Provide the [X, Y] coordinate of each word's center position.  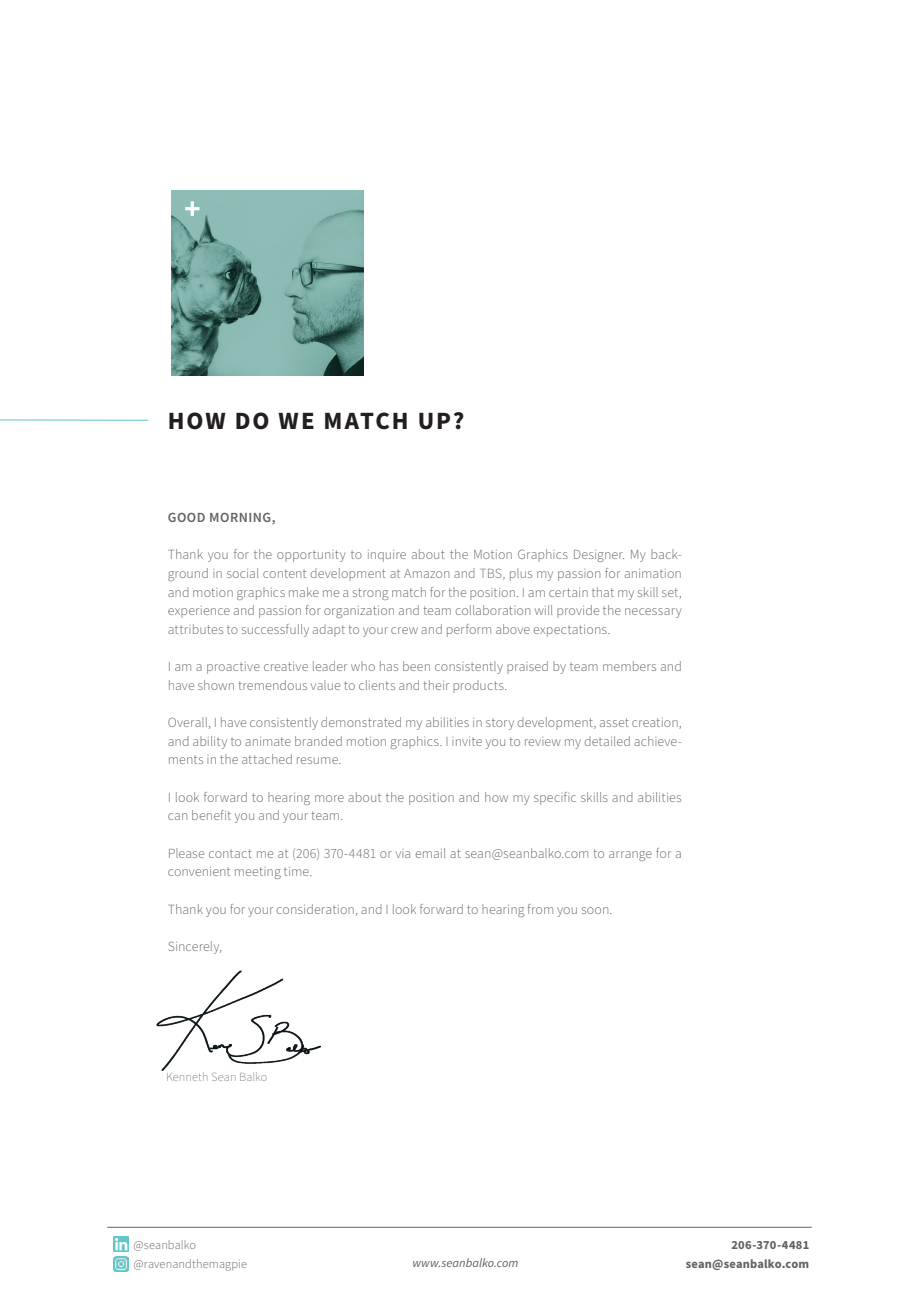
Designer [599, 556]
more [329, 798]
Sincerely [195, 947]
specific [555, 798]
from [540, 909]
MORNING [241, 518]
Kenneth [187, 1076]
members [629, 666]
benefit [211, 815]
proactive [233, 668]
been [416, 666]
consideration [315, 909]
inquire [387, 556]
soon [596, 910]
